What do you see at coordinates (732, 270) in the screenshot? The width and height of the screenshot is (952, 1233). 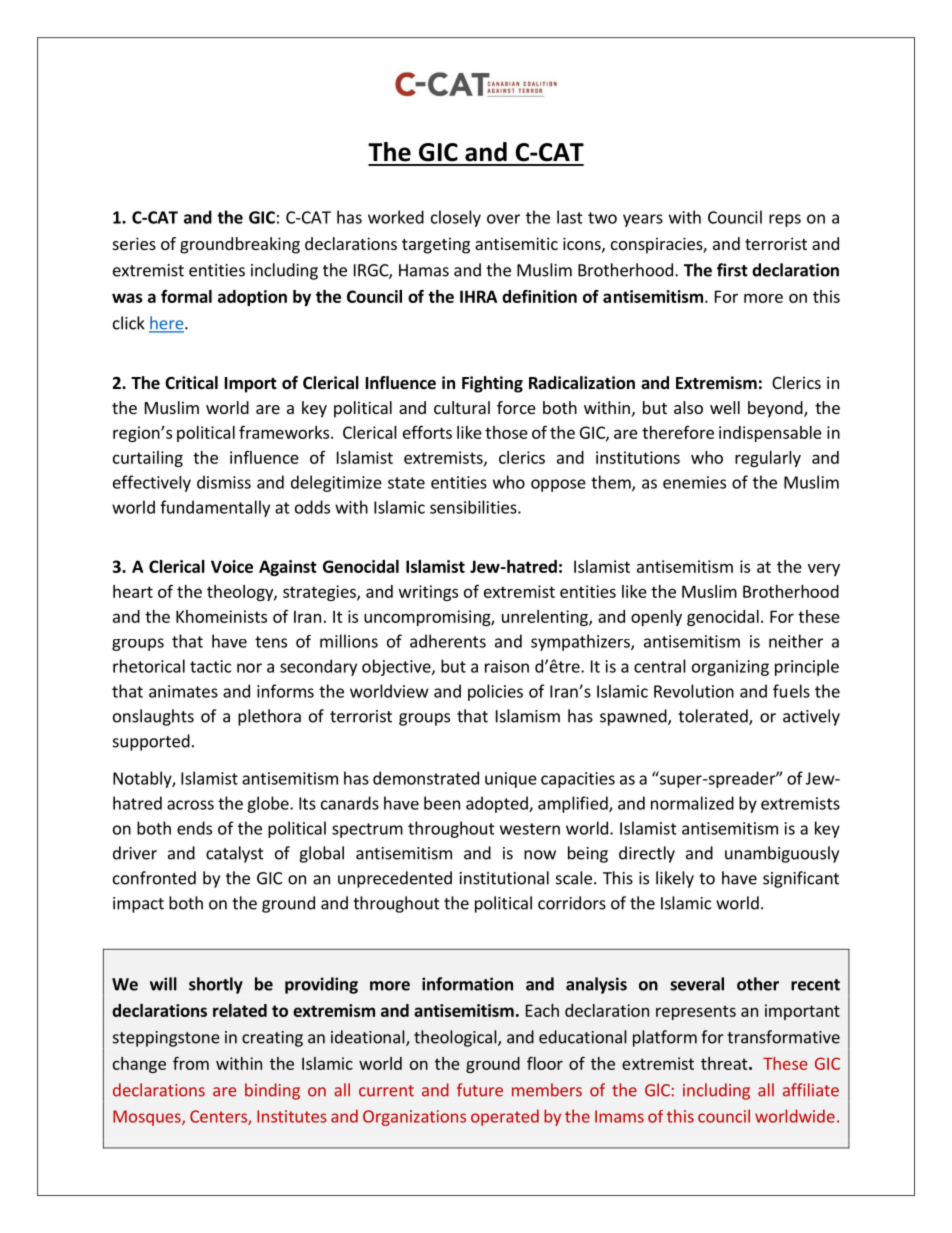 I see `first` at bounding box center [732, 270].
